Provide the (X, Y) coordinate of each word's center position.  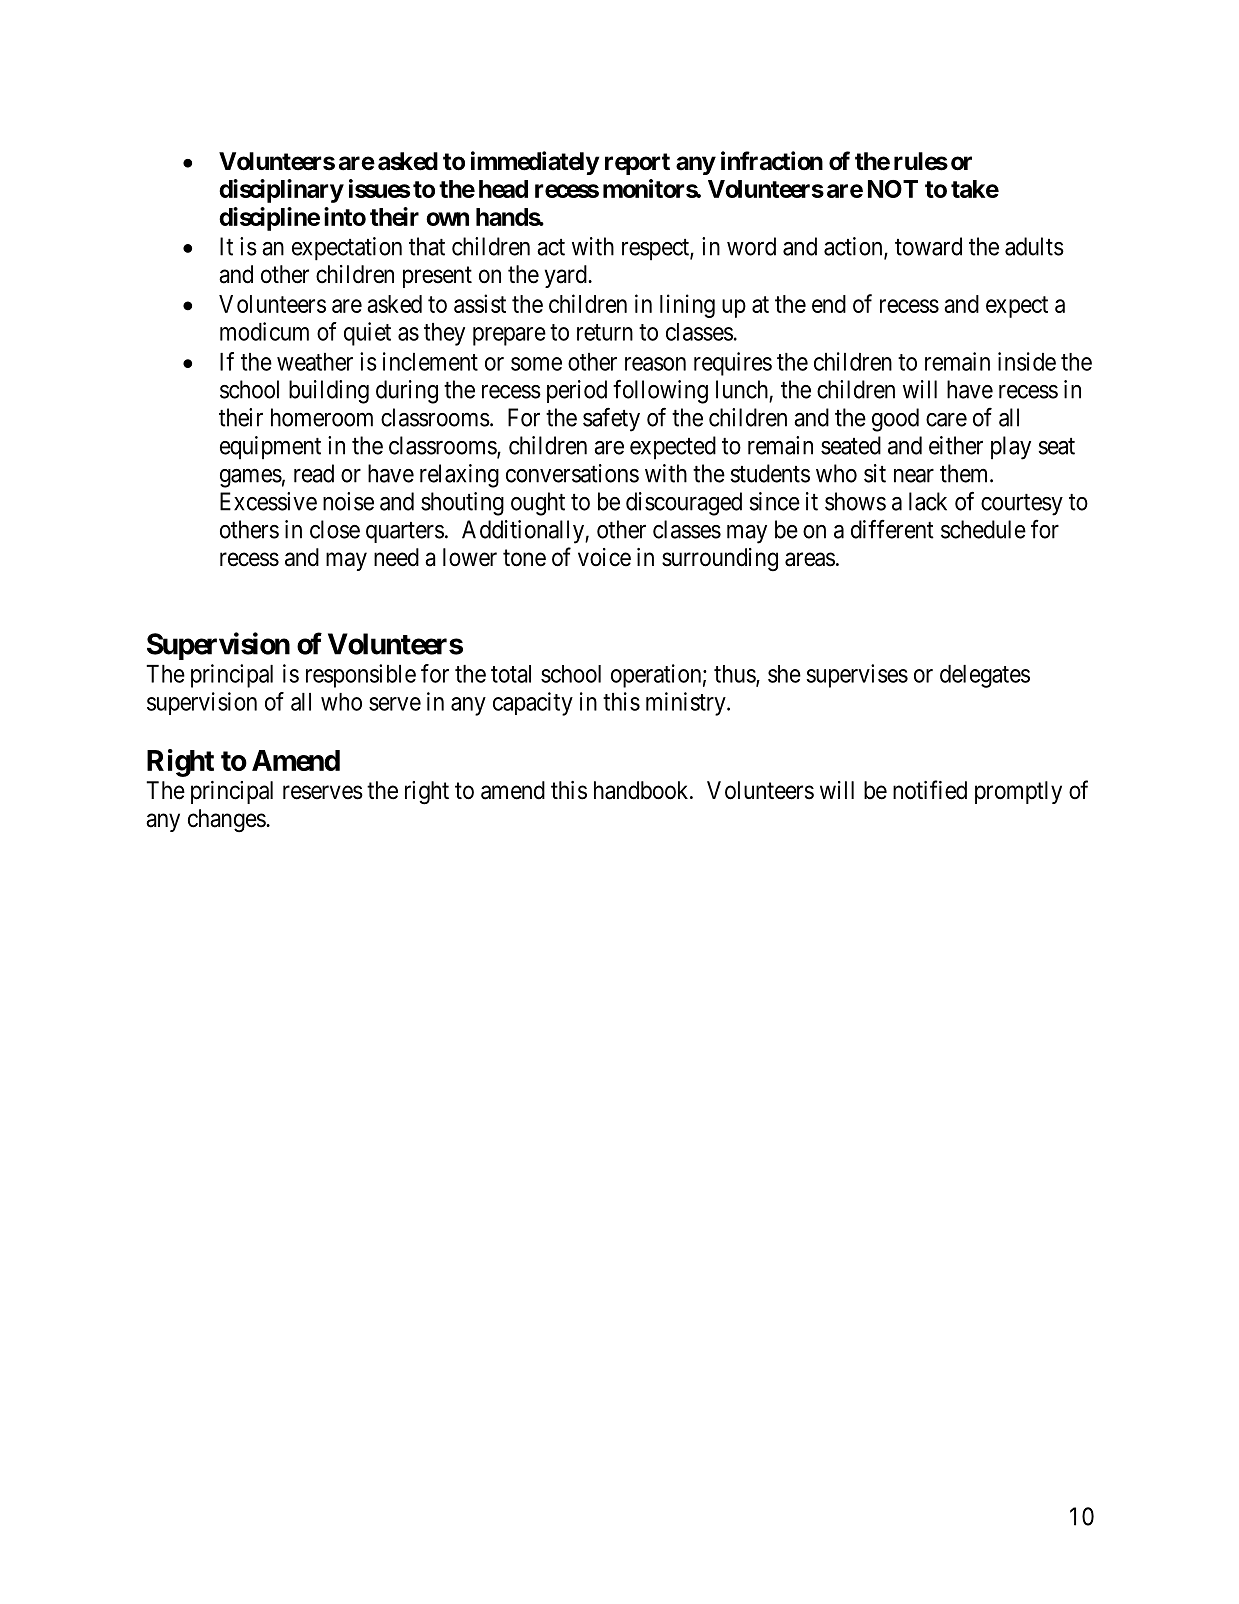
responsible (361, 676)
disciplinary (281, 191)
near (914, 476)
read (314, 473)
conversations (572, 473)
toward (928, 246)
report (637, 164)
